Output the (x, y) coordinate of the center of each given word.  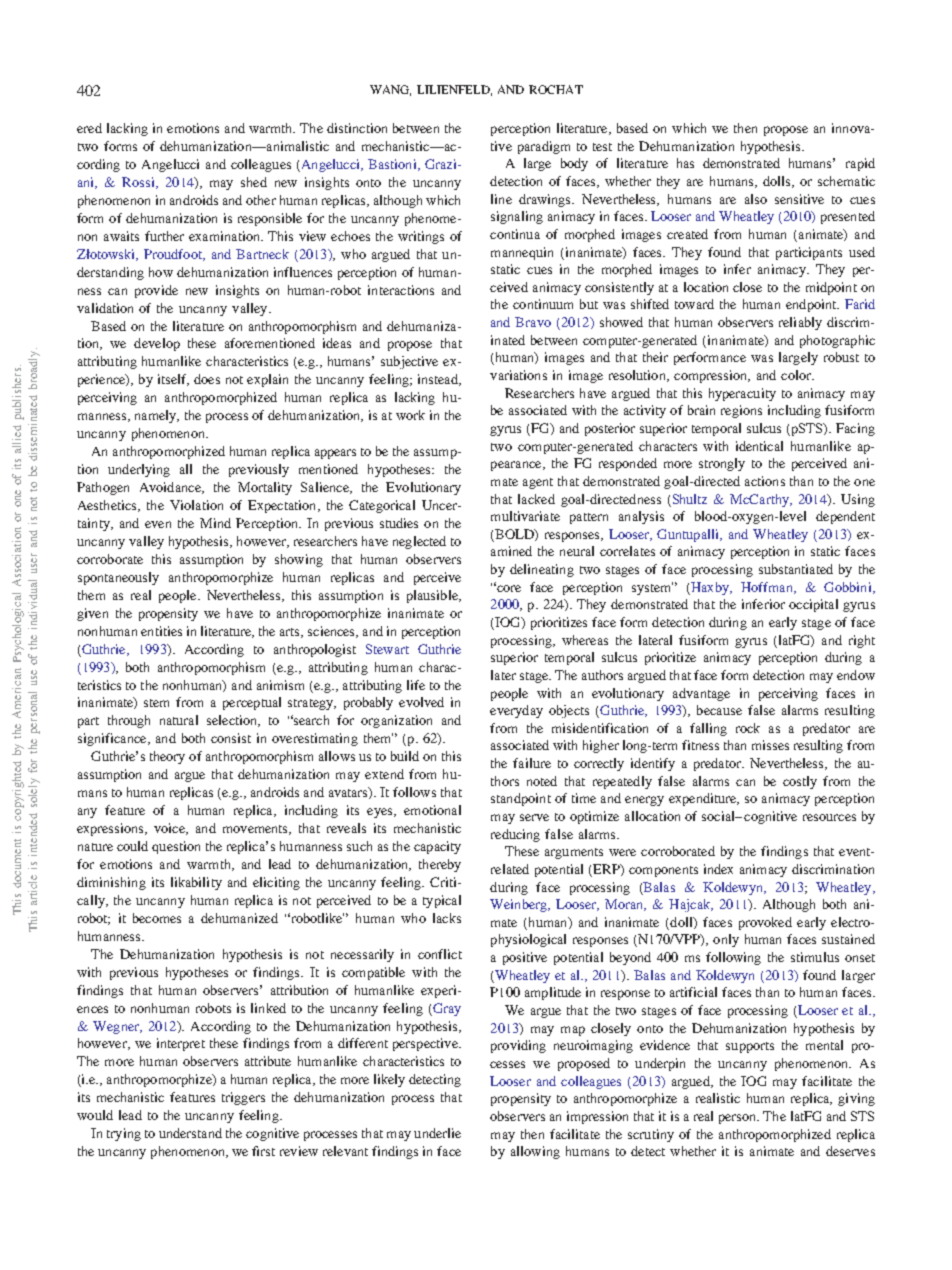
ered (89, 128)
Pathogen (103, 488)
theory (167, 757)
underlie (437, 1133)
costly (800, 782)
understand (190, 1133)
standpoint (521, 799)
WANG (390, 90)
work (410, 415)
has (685, 163)
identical (759, 446)
